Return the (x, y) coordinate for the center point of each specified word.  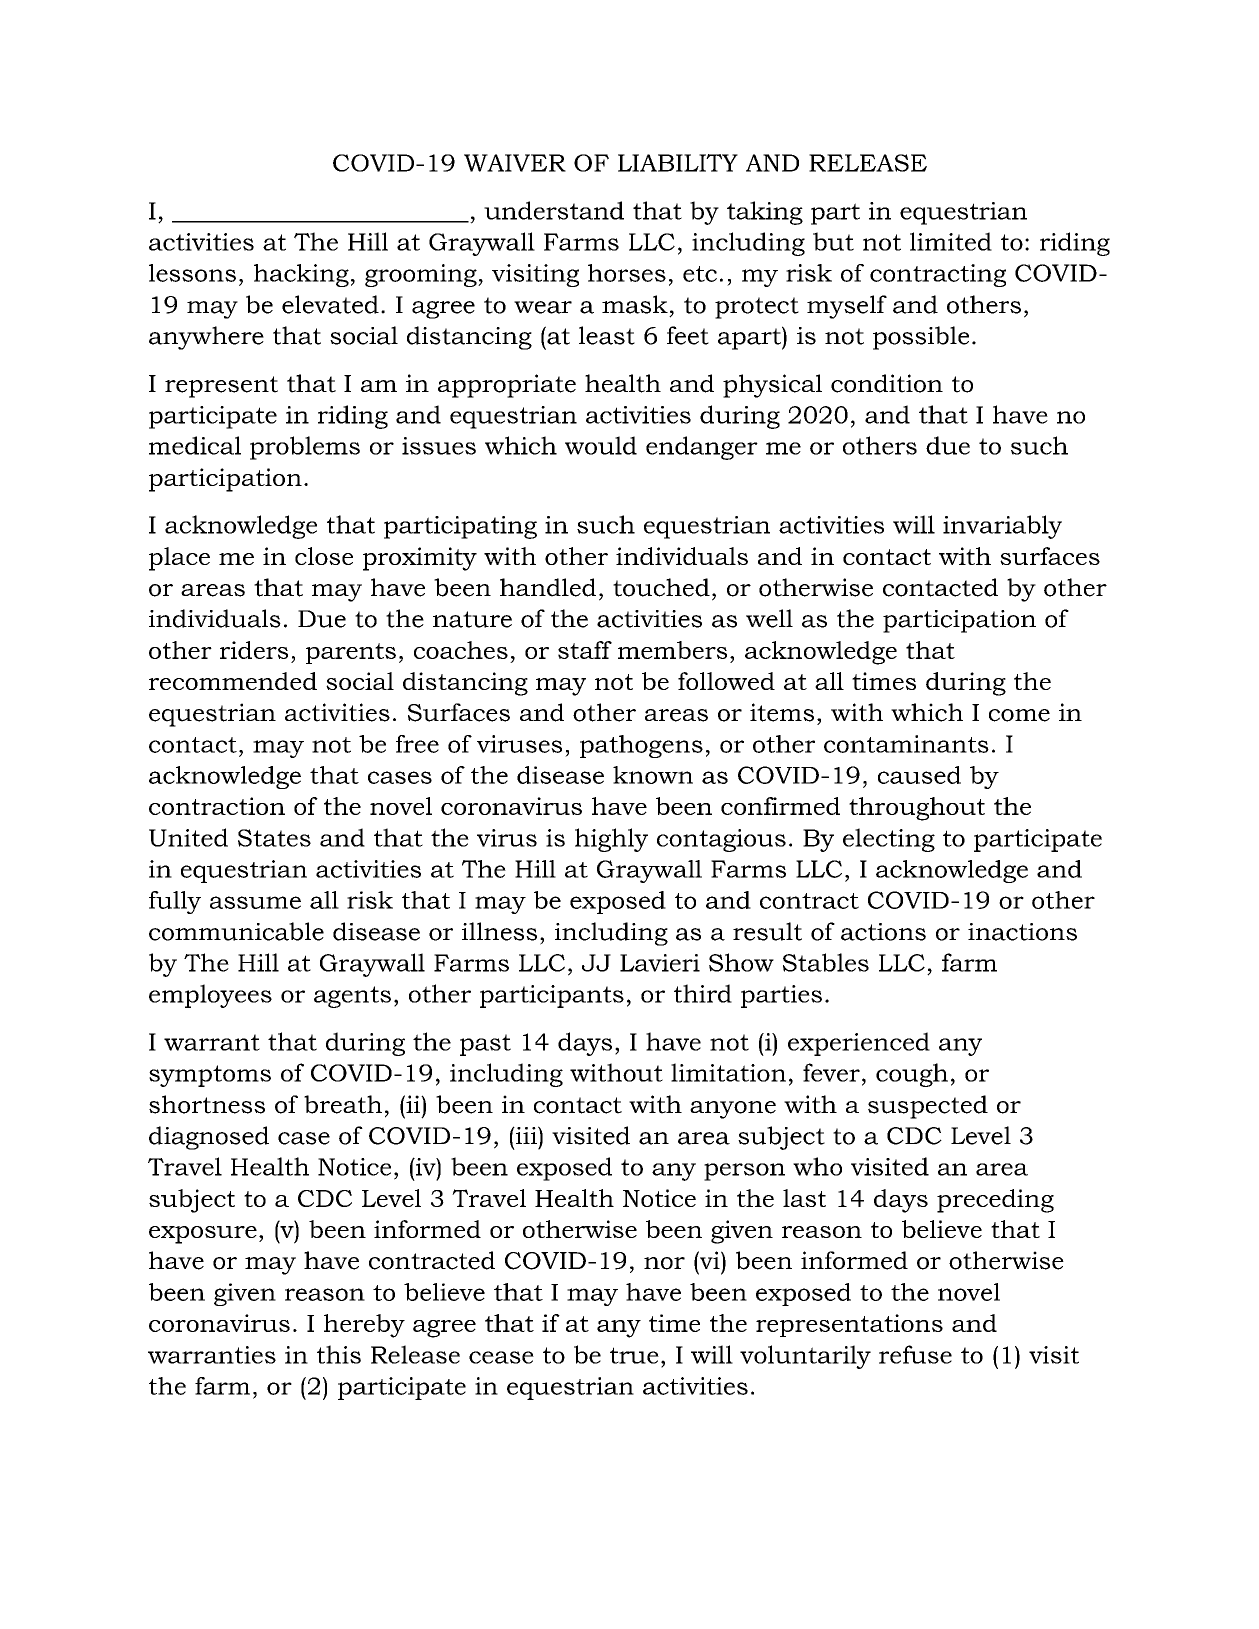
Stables (826, 962)
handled (548, 587)
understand (554, 210)
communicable (236, 931)
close (324, 556)
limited (951, 241)
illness (499, 931)
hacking (301, 275)
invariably (1002, 527)
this (339, 1354)
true (634, 1355)
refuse (915, 1354)
